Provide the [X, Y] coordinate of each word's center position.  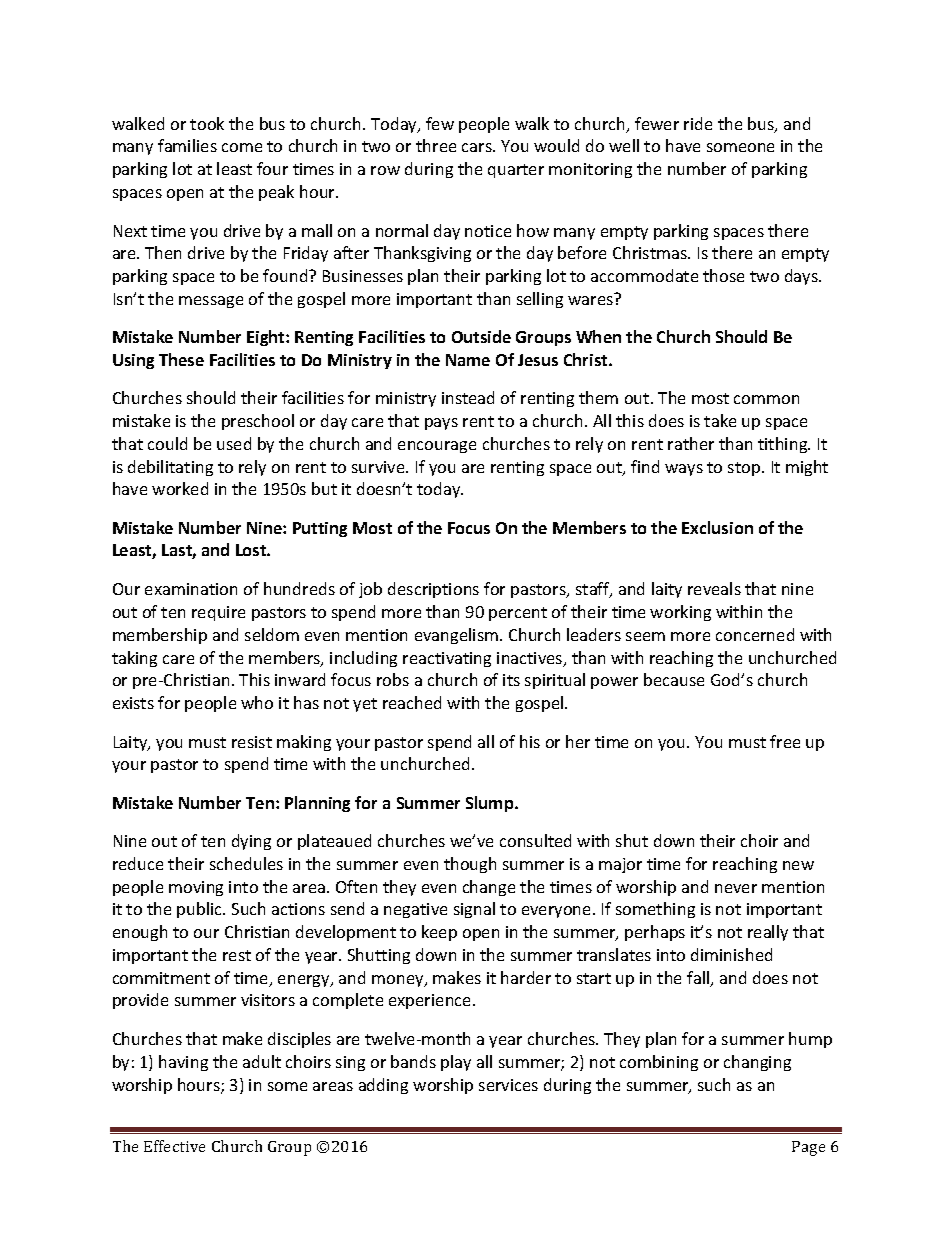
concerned [755, 634]
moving [196, 888]
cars [478, 147]
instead [468, 397]
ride [698, 123]
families [187, 145]
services [508, 1085]
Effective [174, 1146]
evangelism [456, 636]
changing [757, 1063]
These [181, 359]
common [766, 399]
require [218, 613]
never [736, 888]
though [470, 865]
